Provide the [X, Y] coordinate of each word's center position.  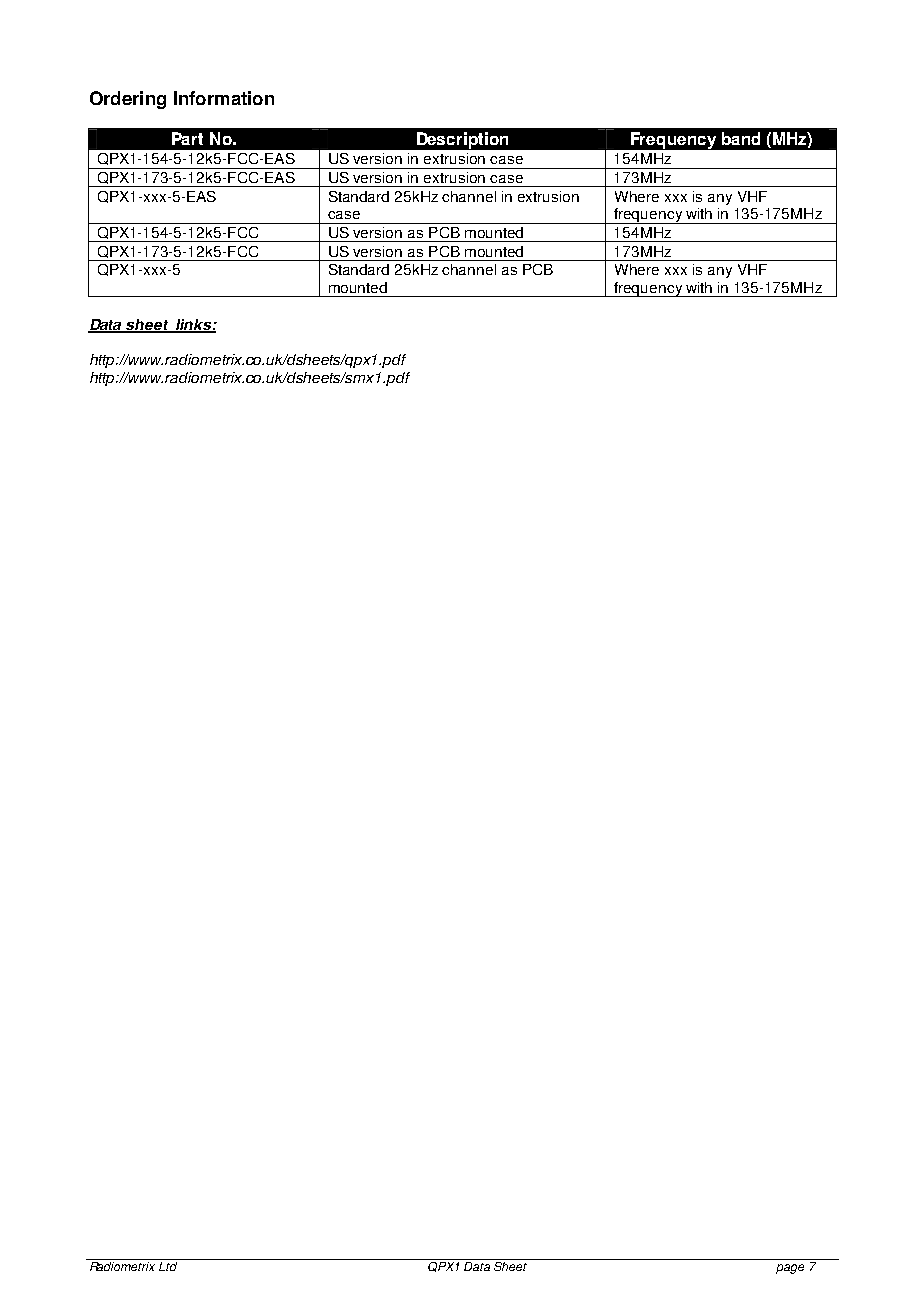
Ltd [168, 1266]
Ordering [128, 100]
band [741, 138]
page [790, 1269]
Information [224, 98]
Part [187, 138]
